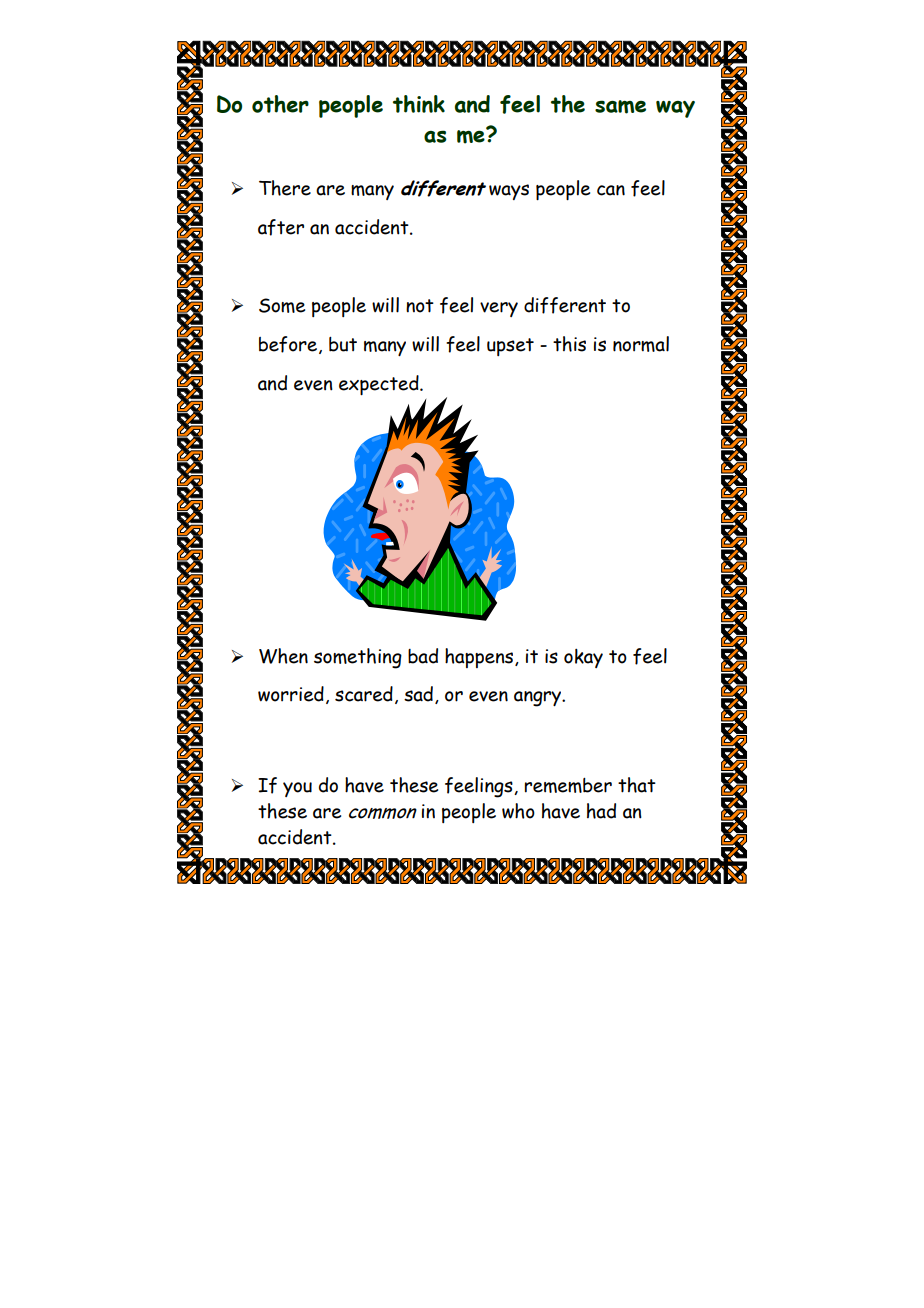 The height and width of the screenshot is (1308, 924). What do you see at coordinates (297, 789) in the screenshot?
I see `you` at bounding box center [297, 789].
